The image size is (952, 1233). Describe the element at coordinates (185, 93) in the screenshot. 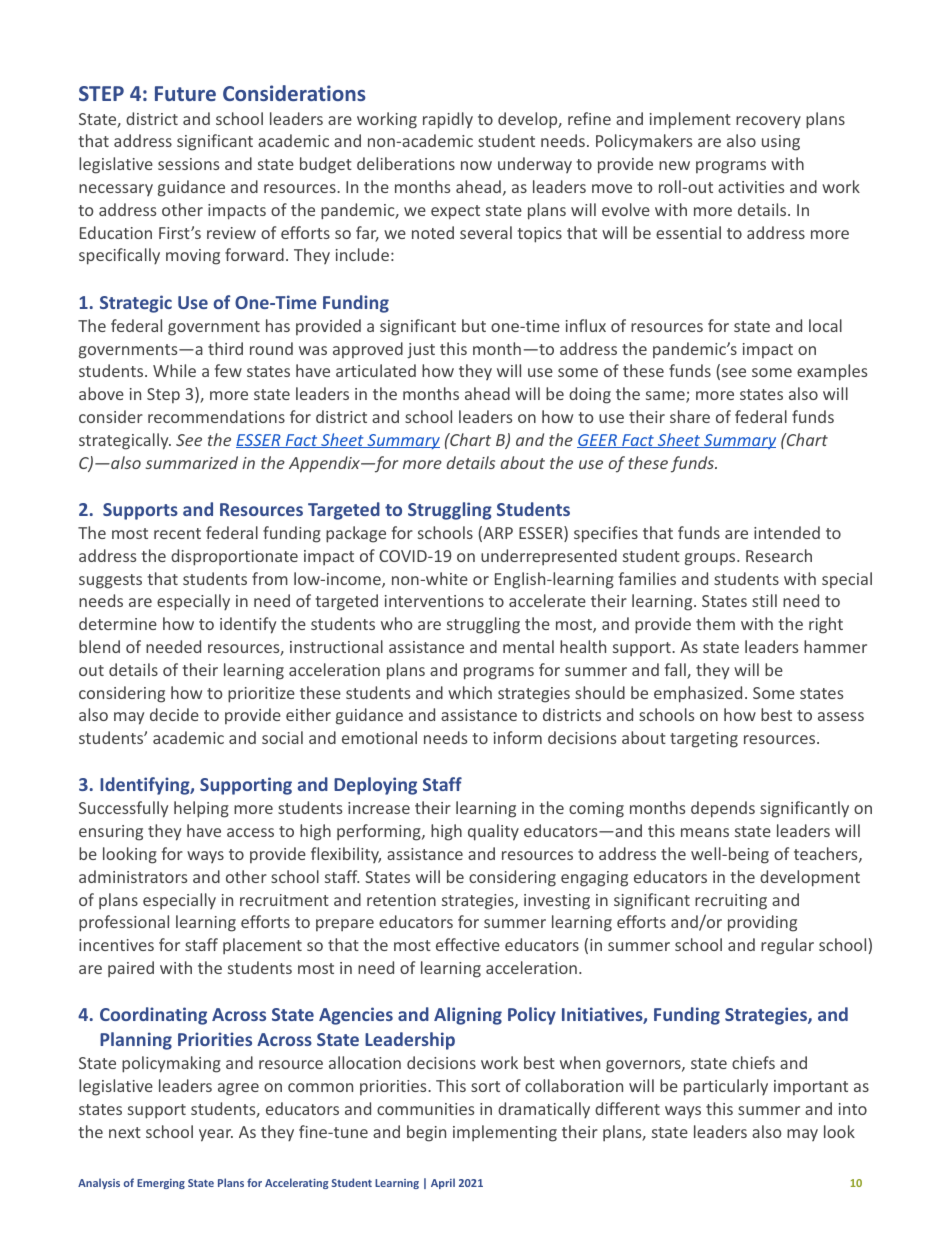

I see `Future` at that location.
